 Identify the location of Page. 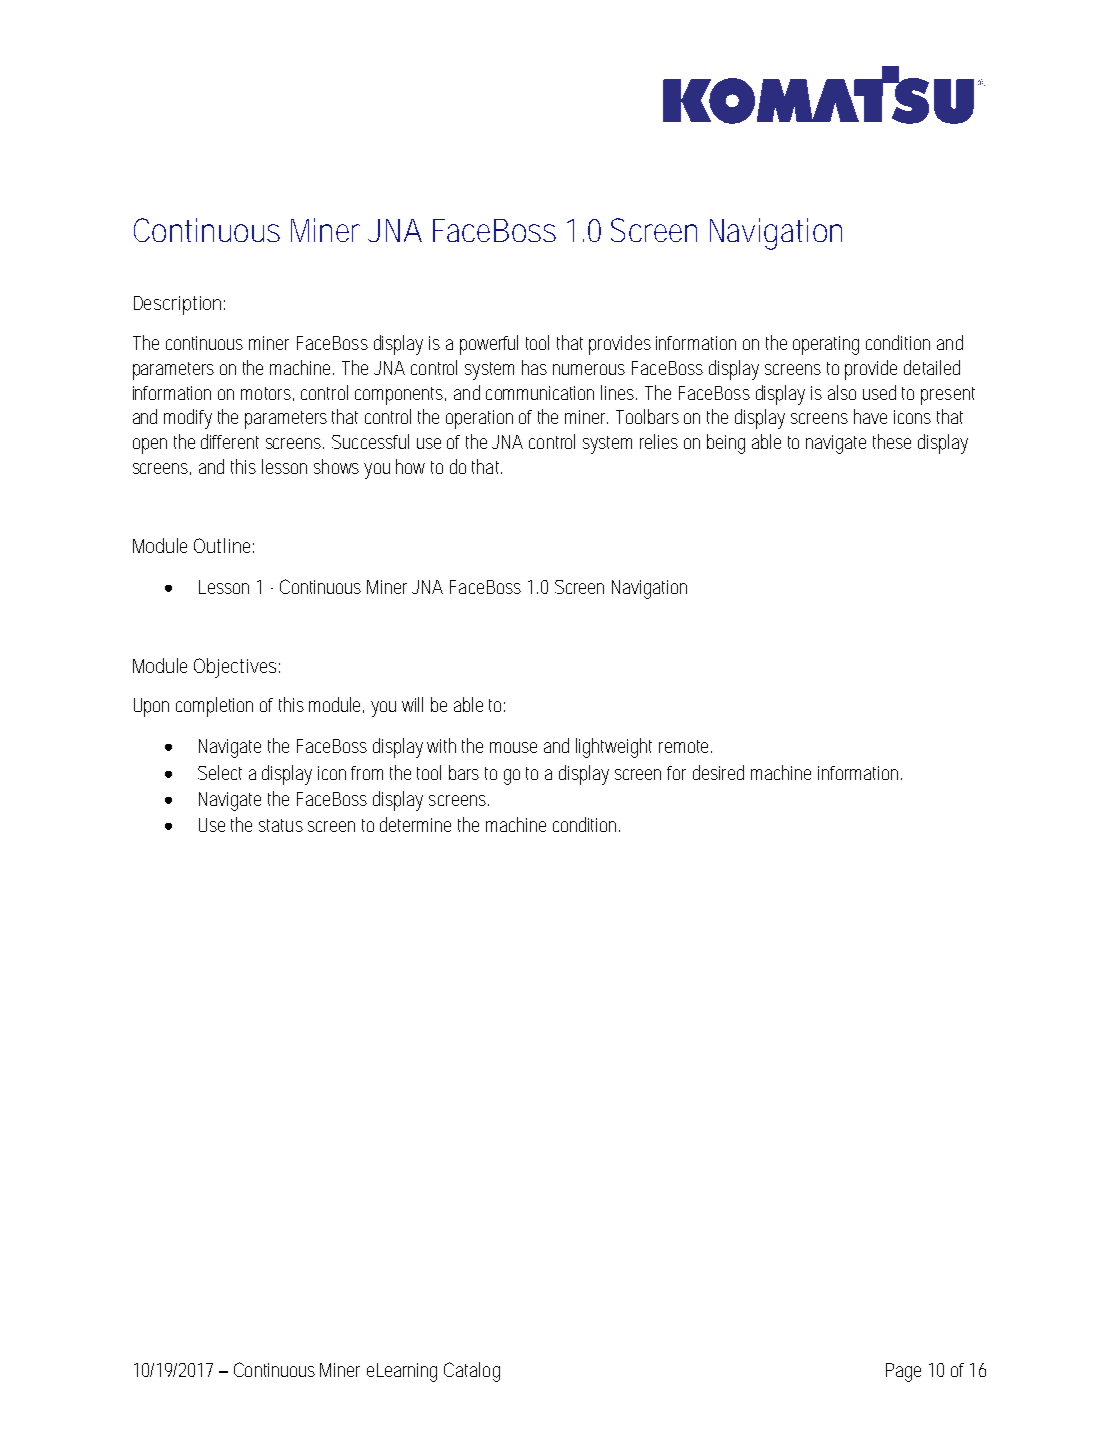
(903, 1372).
